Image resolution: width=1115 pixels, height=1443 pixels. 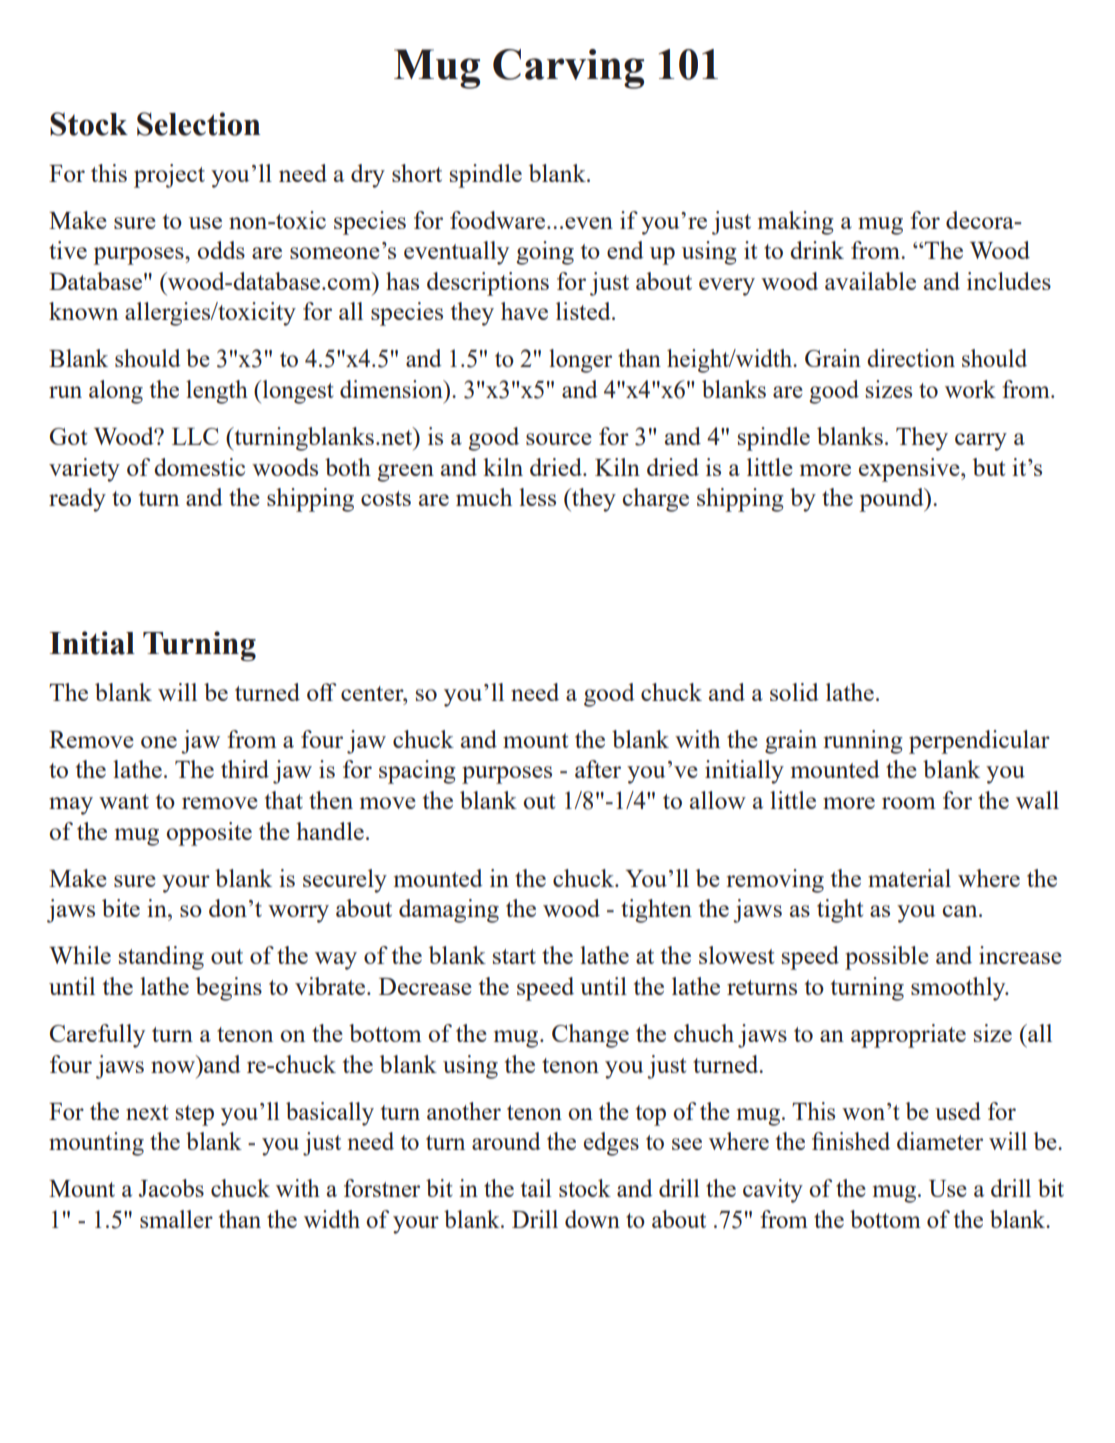 I want to click on off, so click(x=321, y=692).
